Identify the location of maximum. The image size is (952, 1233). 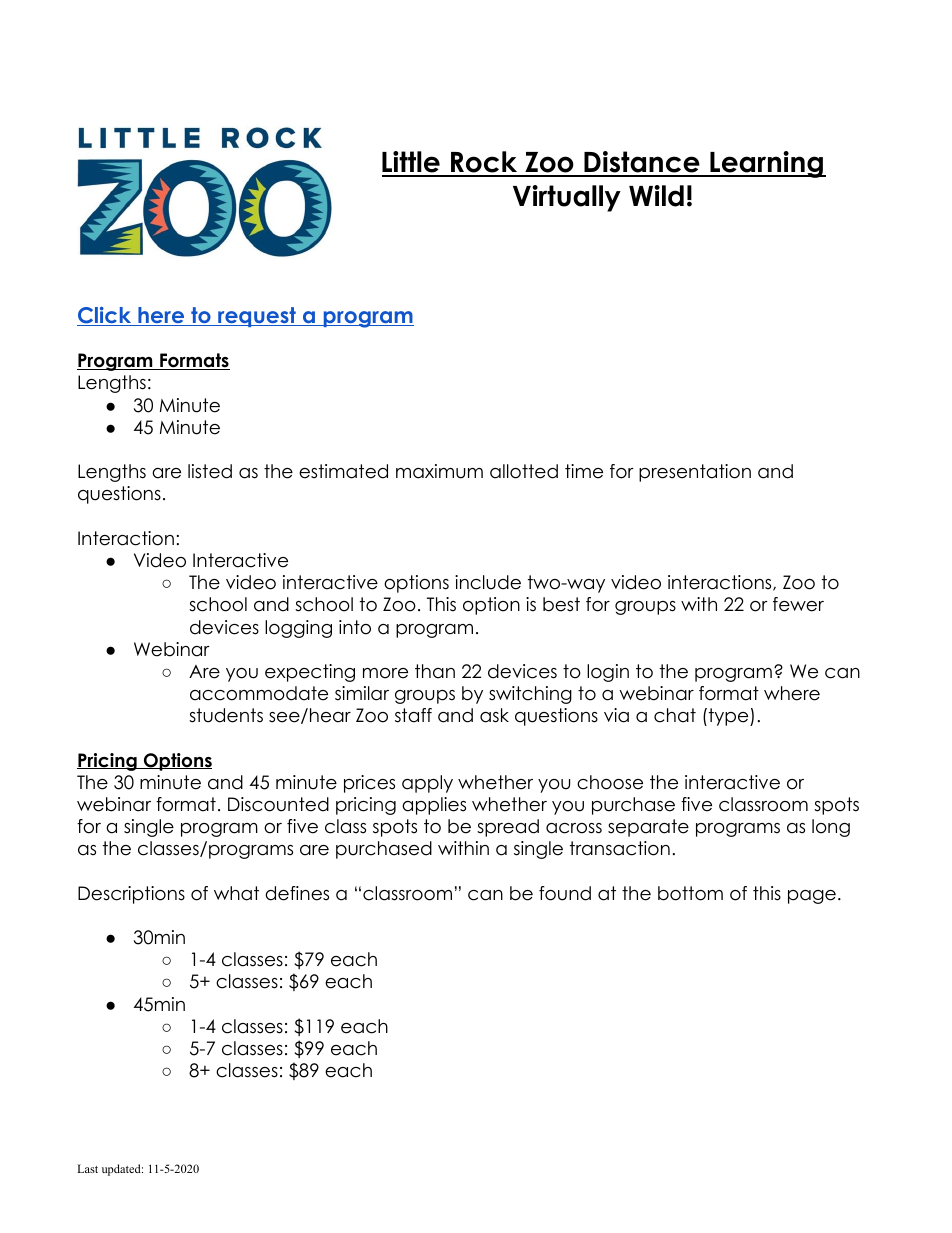
(439, 471).
